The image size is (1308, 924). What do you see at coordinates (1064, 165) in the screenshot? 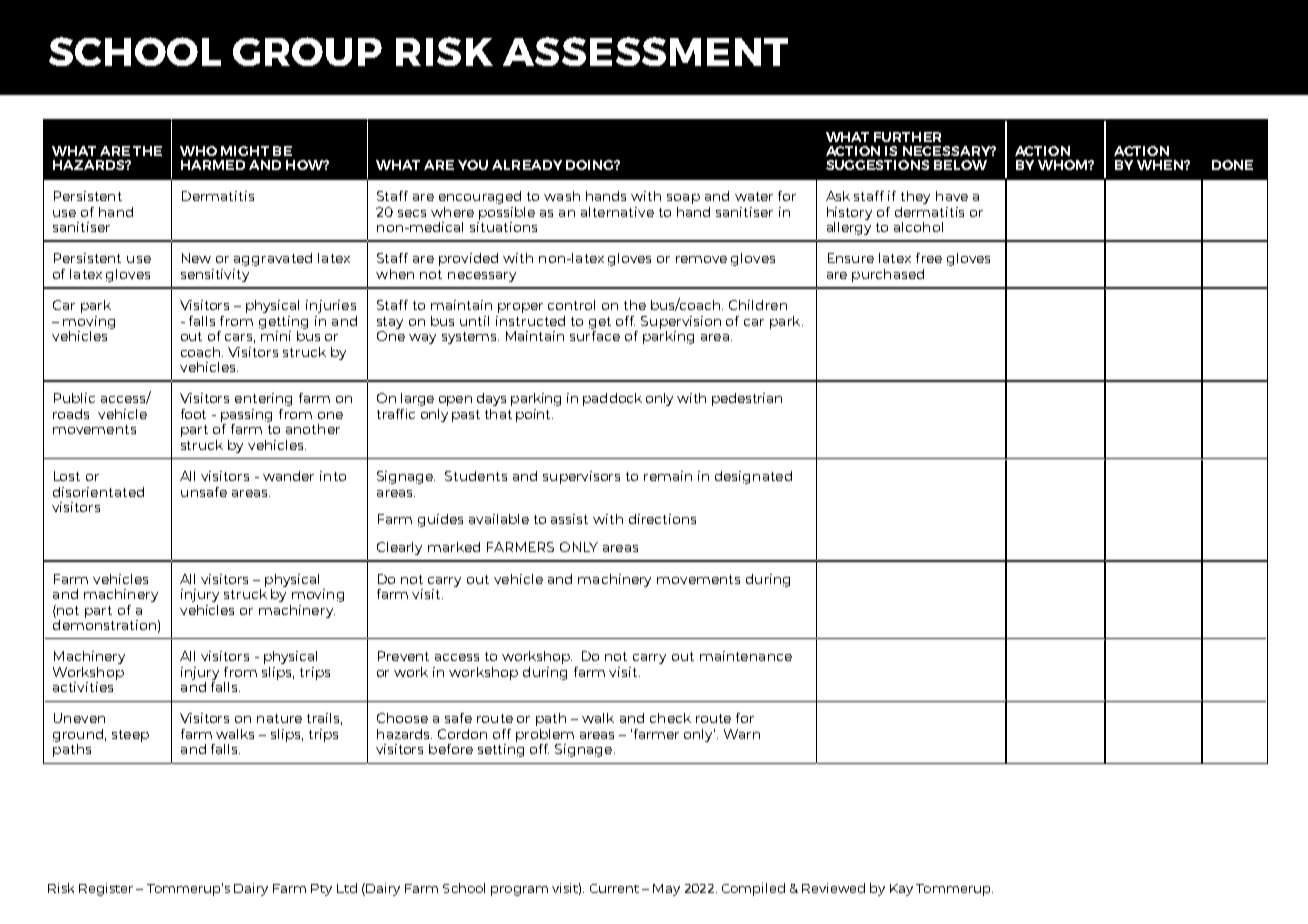
I see `WHOM` at bounding box center [1064, 165].
